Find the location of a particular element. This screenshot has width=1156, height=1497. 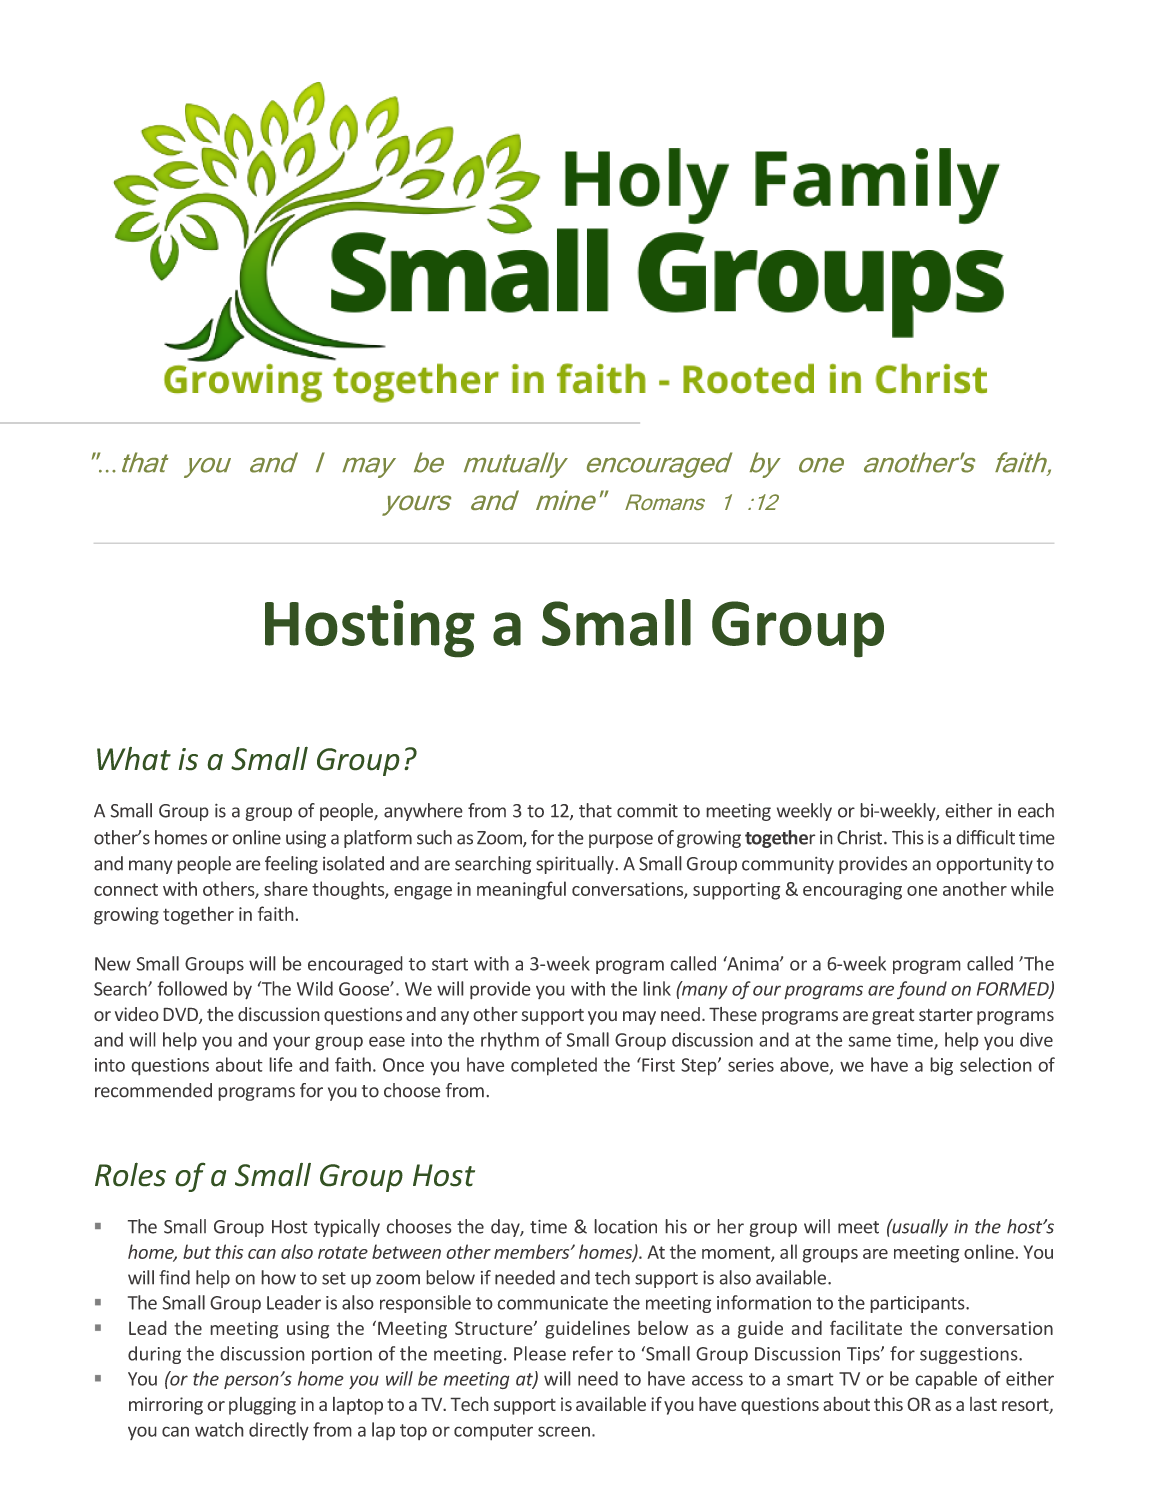

each is located at coordinates (1036, 810).
